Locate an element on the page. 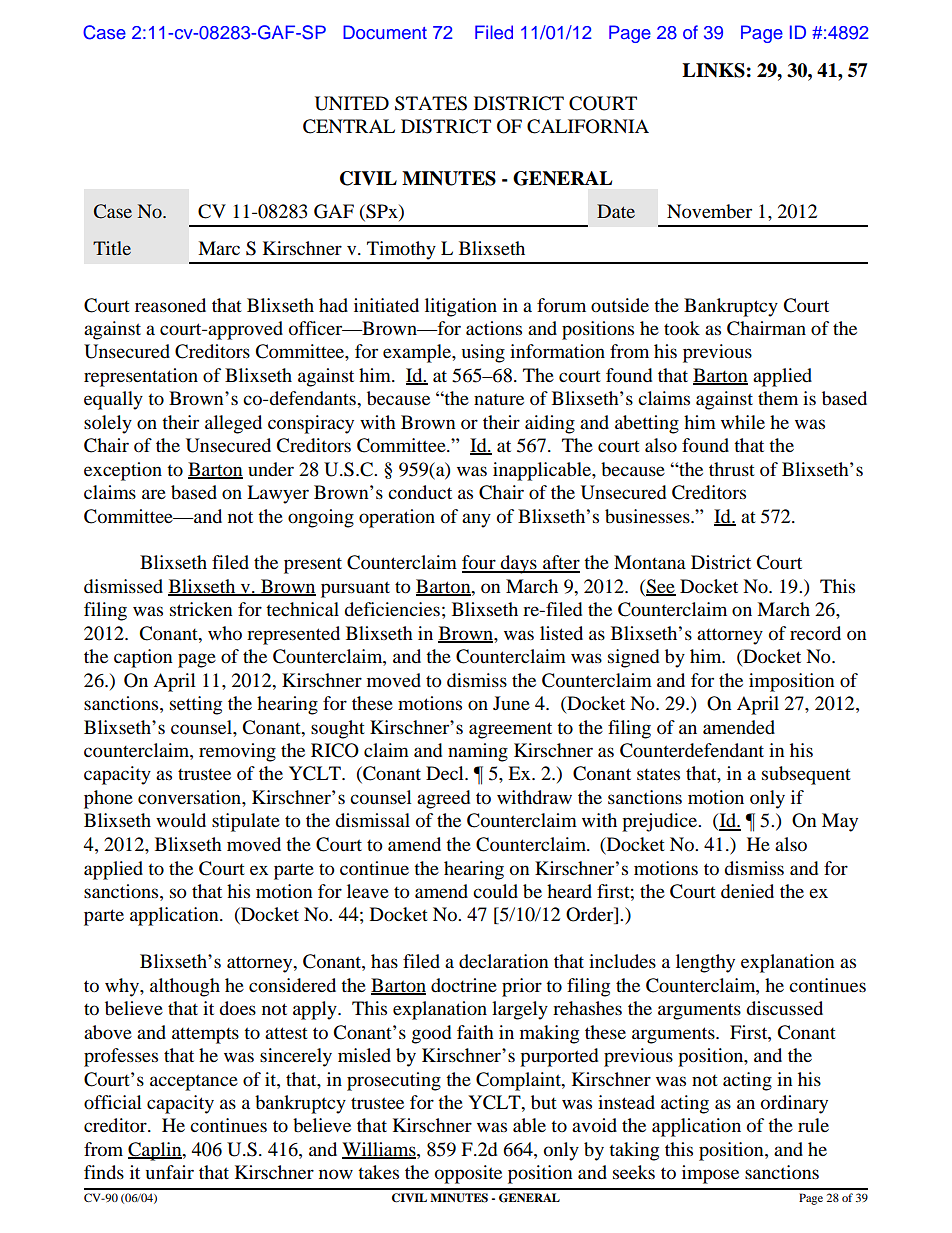 The image size is (952, 1233). unfair is located at coordinates (170, 1172).
